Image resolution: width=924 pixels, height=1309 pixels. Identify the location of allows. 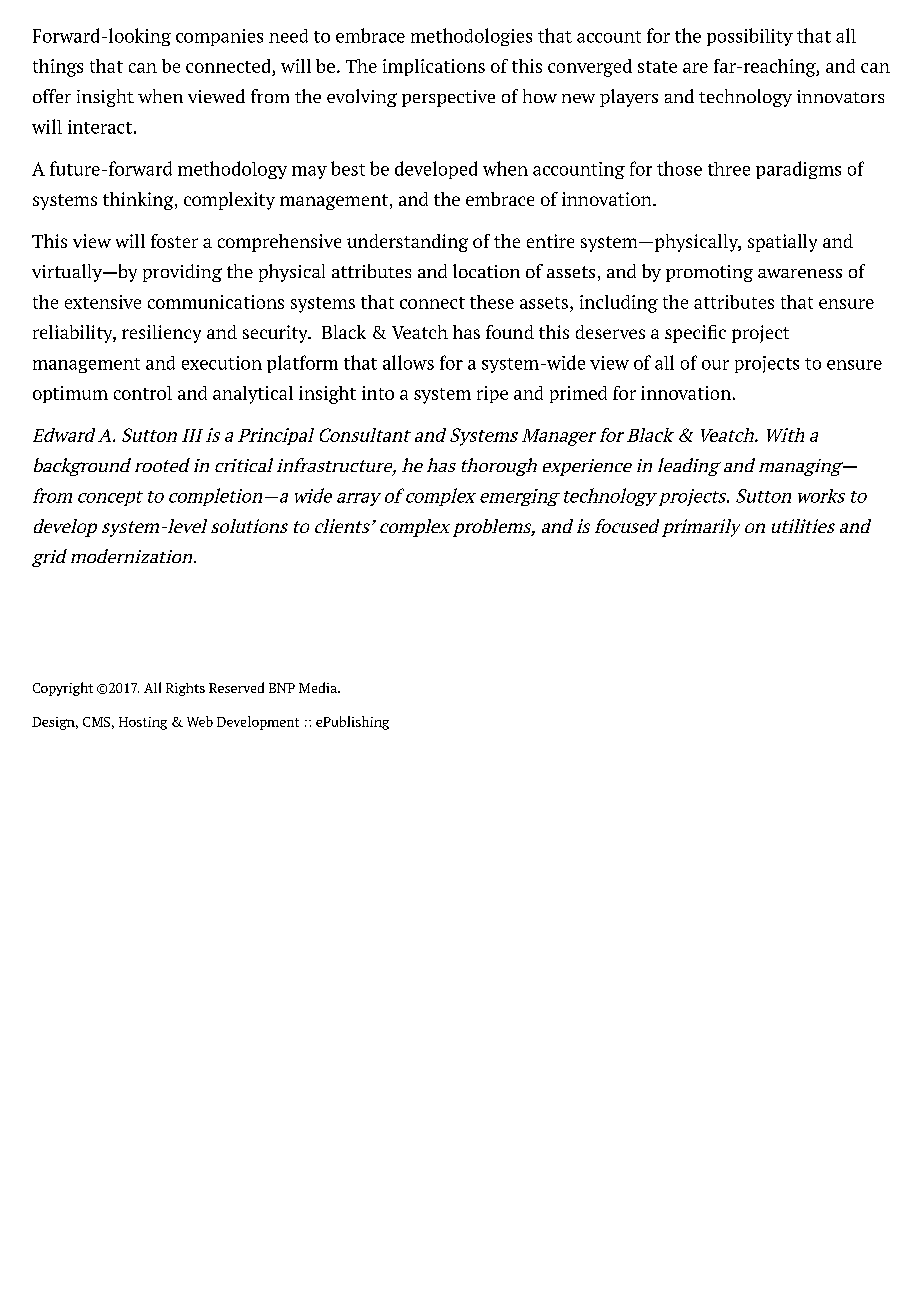
(408, 362).
